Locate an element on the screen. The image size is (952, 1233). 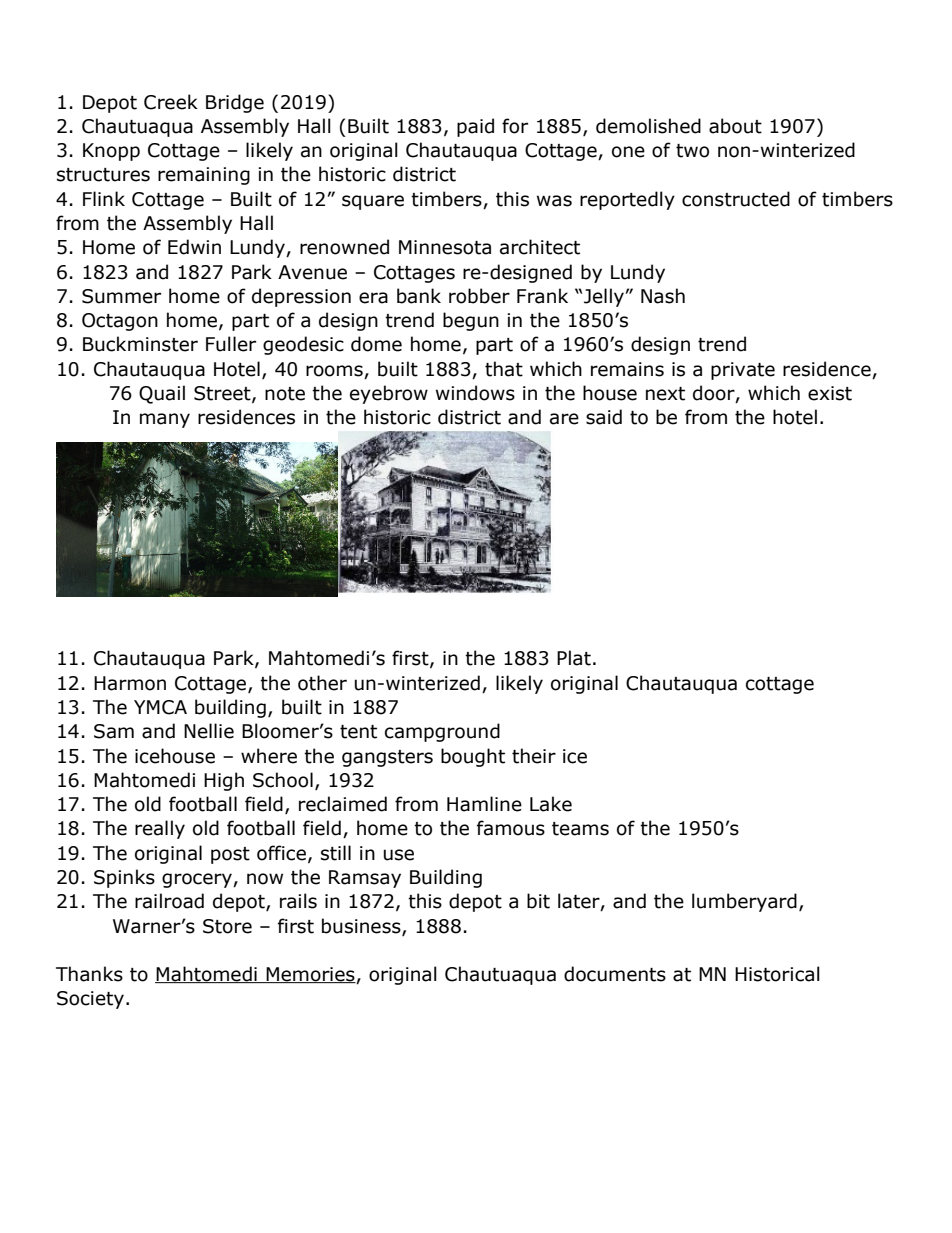
Creek is located at coordinates (171, 102).
